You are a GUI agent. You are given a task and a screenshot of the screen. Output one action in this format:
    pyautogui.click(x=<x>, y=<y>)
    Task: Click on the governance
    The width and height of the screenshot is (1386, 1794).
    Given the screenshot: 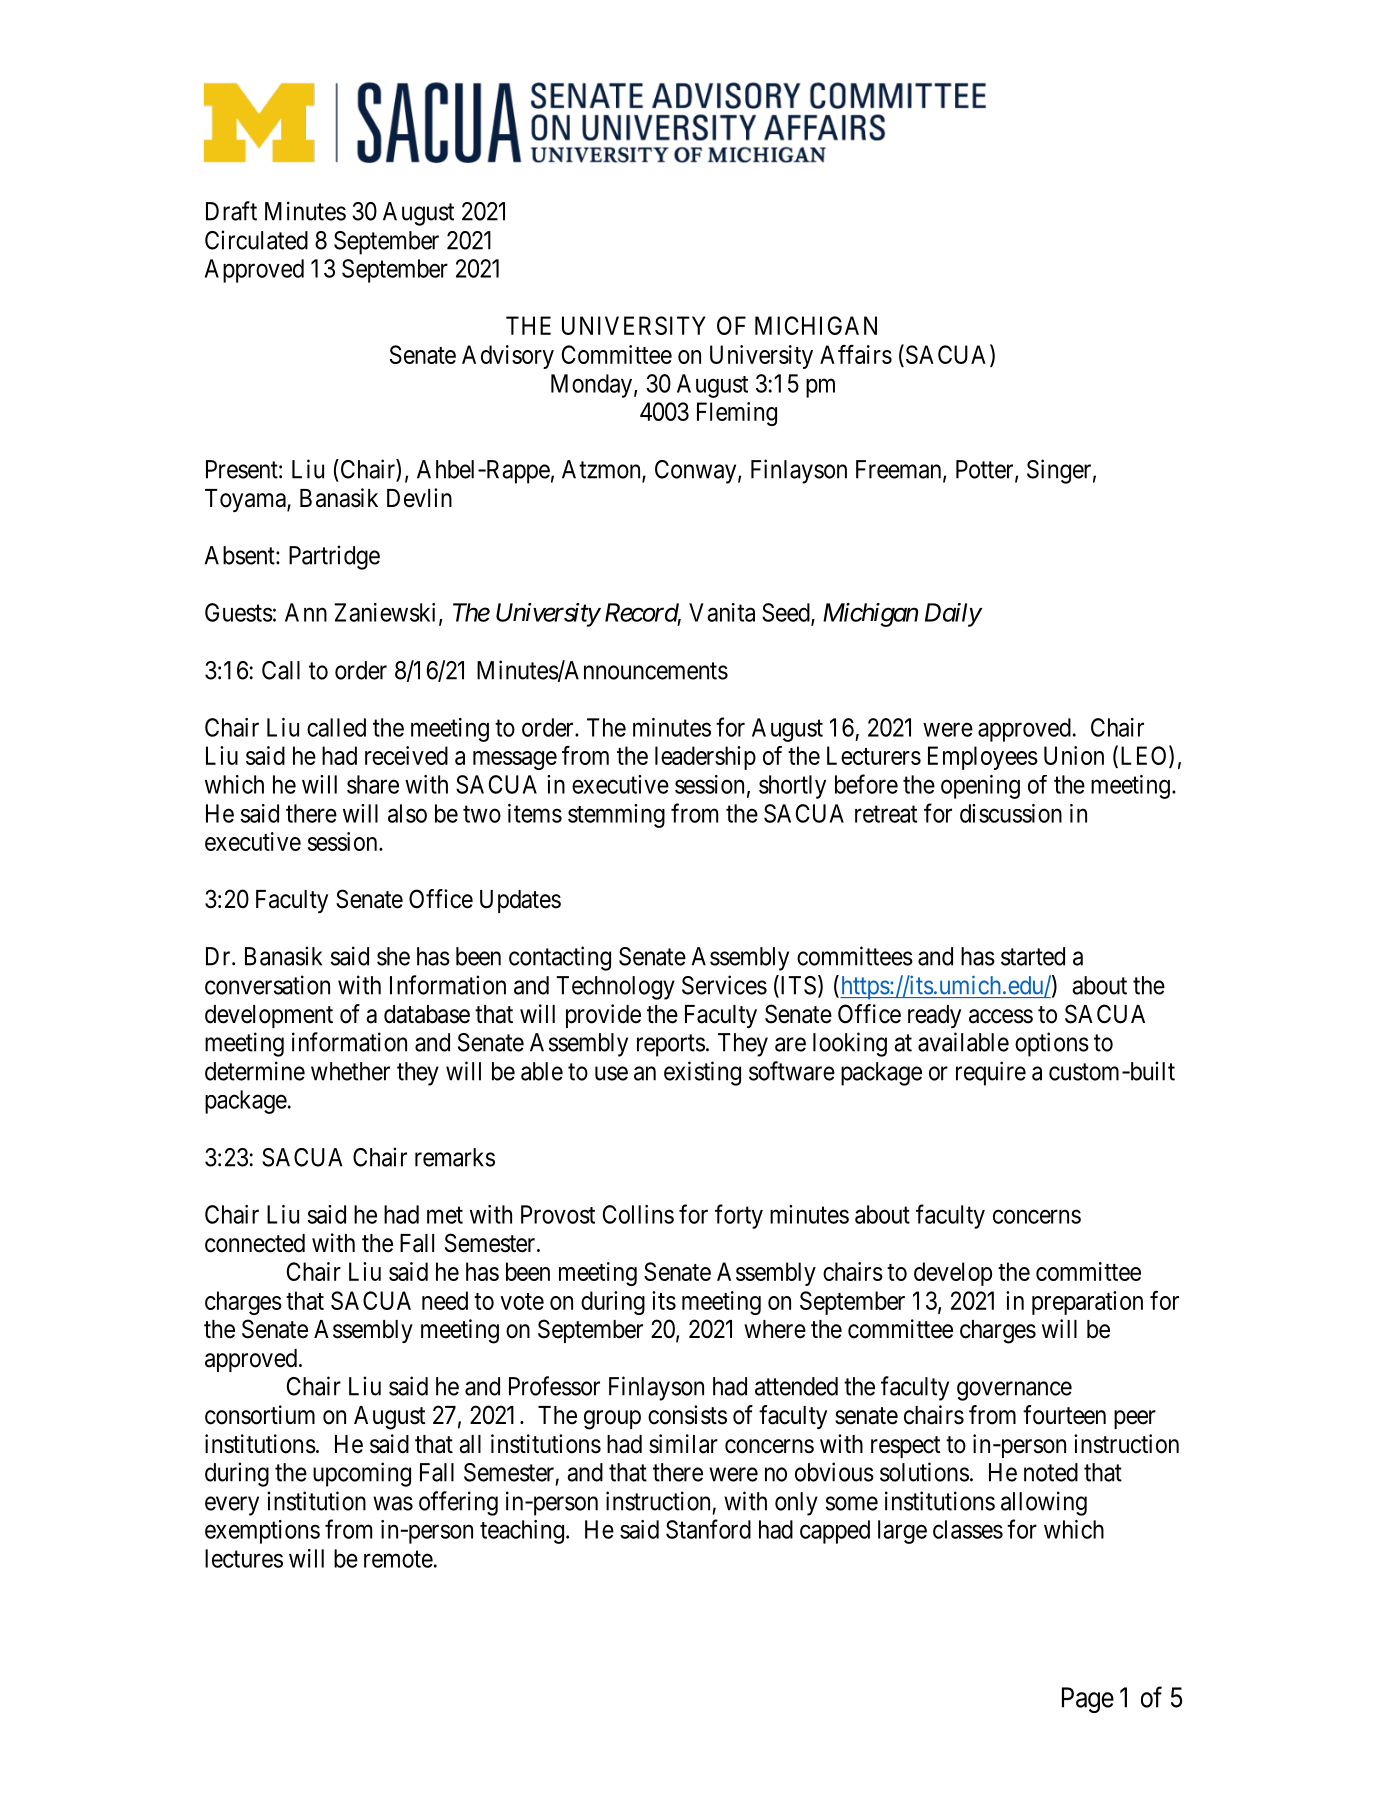 What is the action you would take?
    pyautogui.click(x=1014, y=1391)
